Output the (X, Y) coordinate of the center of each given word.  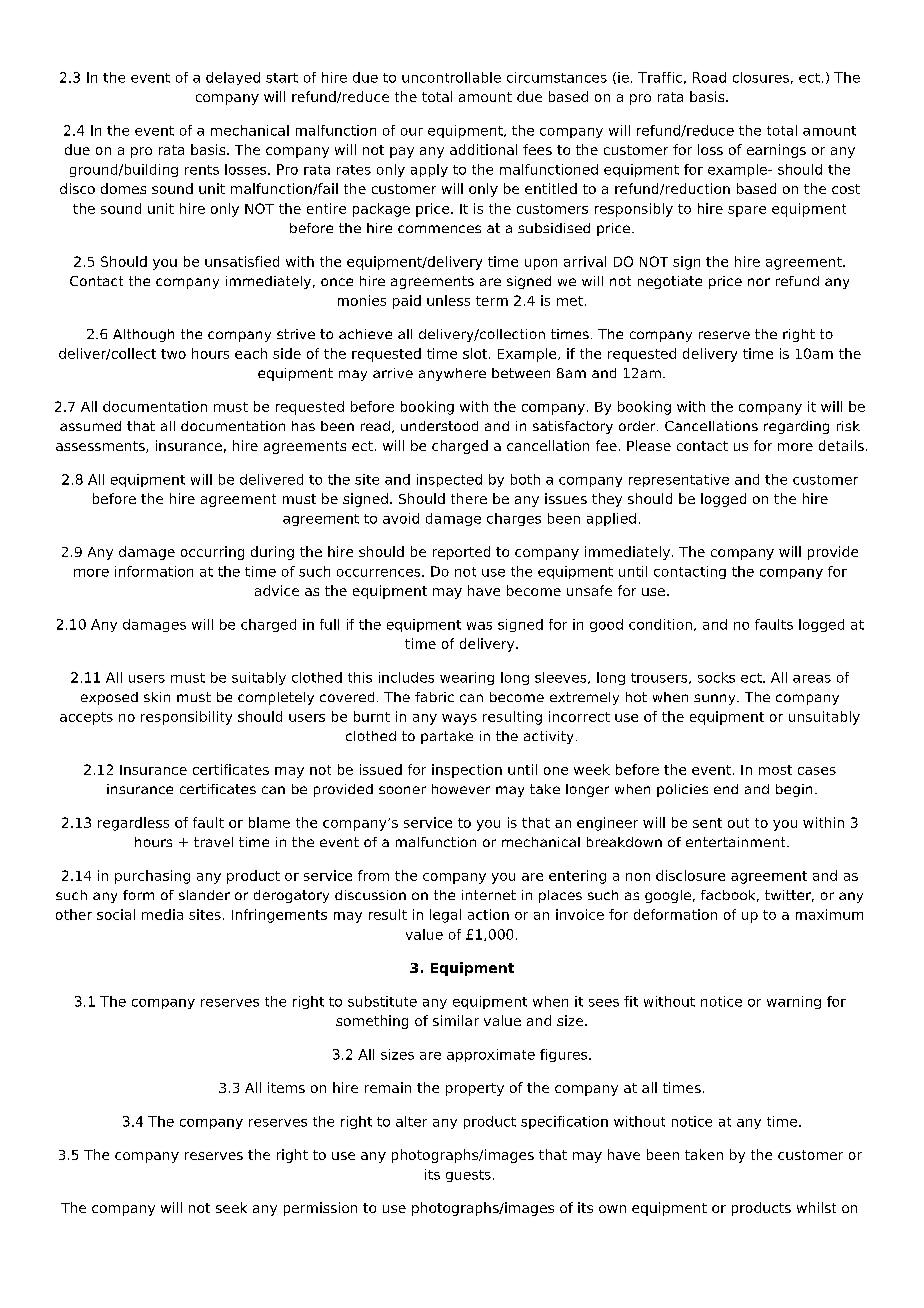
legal (445, 916)
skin (157, 697)
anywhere (452, 374)
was (479, 626)
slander (204, 895)
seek (231, 1207)
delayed (233, 78)
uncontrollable (451, 77)
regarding (796, 427)
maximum (829, 914)
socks (716, 677)
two (173, 354)
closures (761, 77)
